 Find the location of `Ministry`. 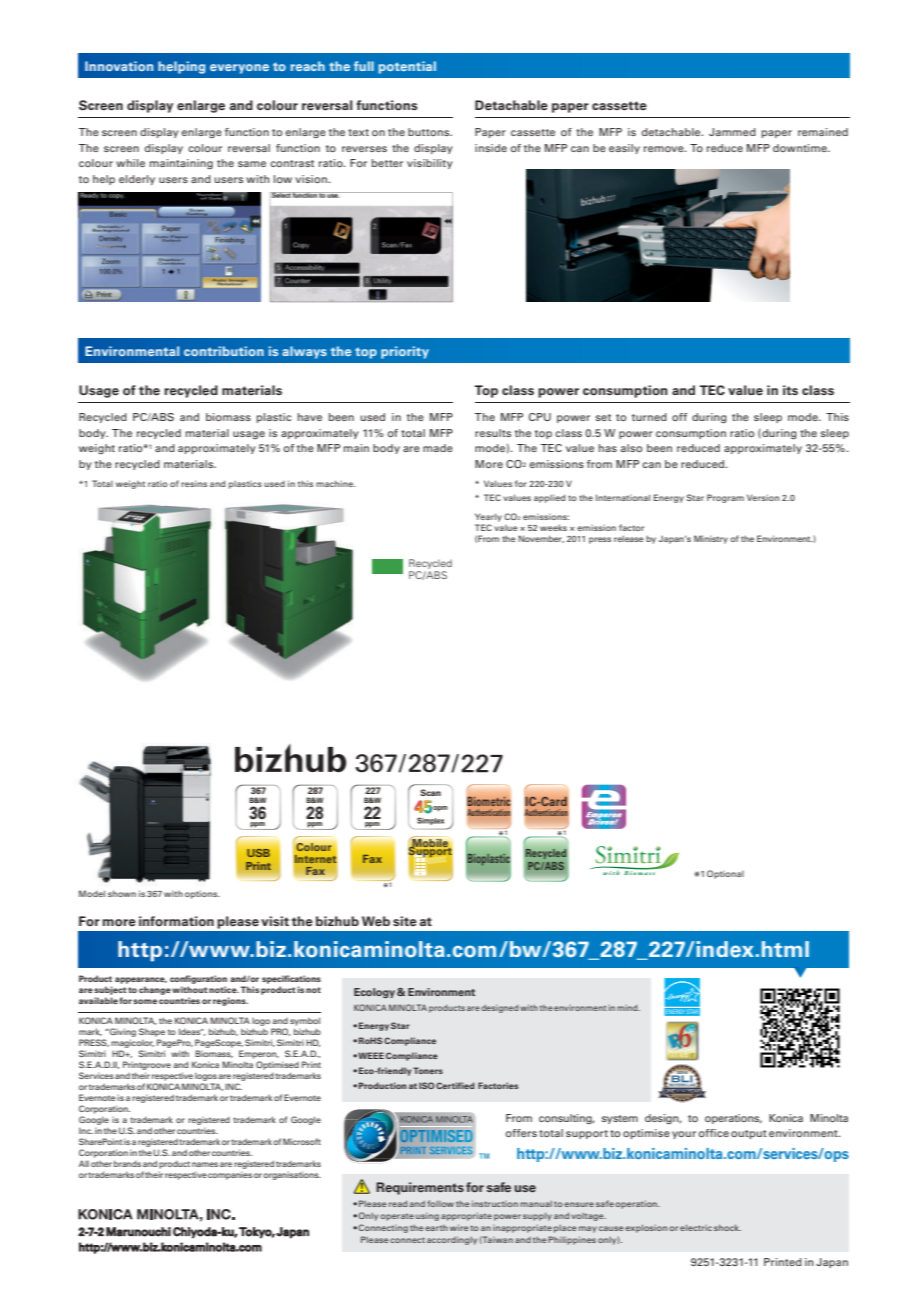

Ministry is located at coordinates (711, 539).
